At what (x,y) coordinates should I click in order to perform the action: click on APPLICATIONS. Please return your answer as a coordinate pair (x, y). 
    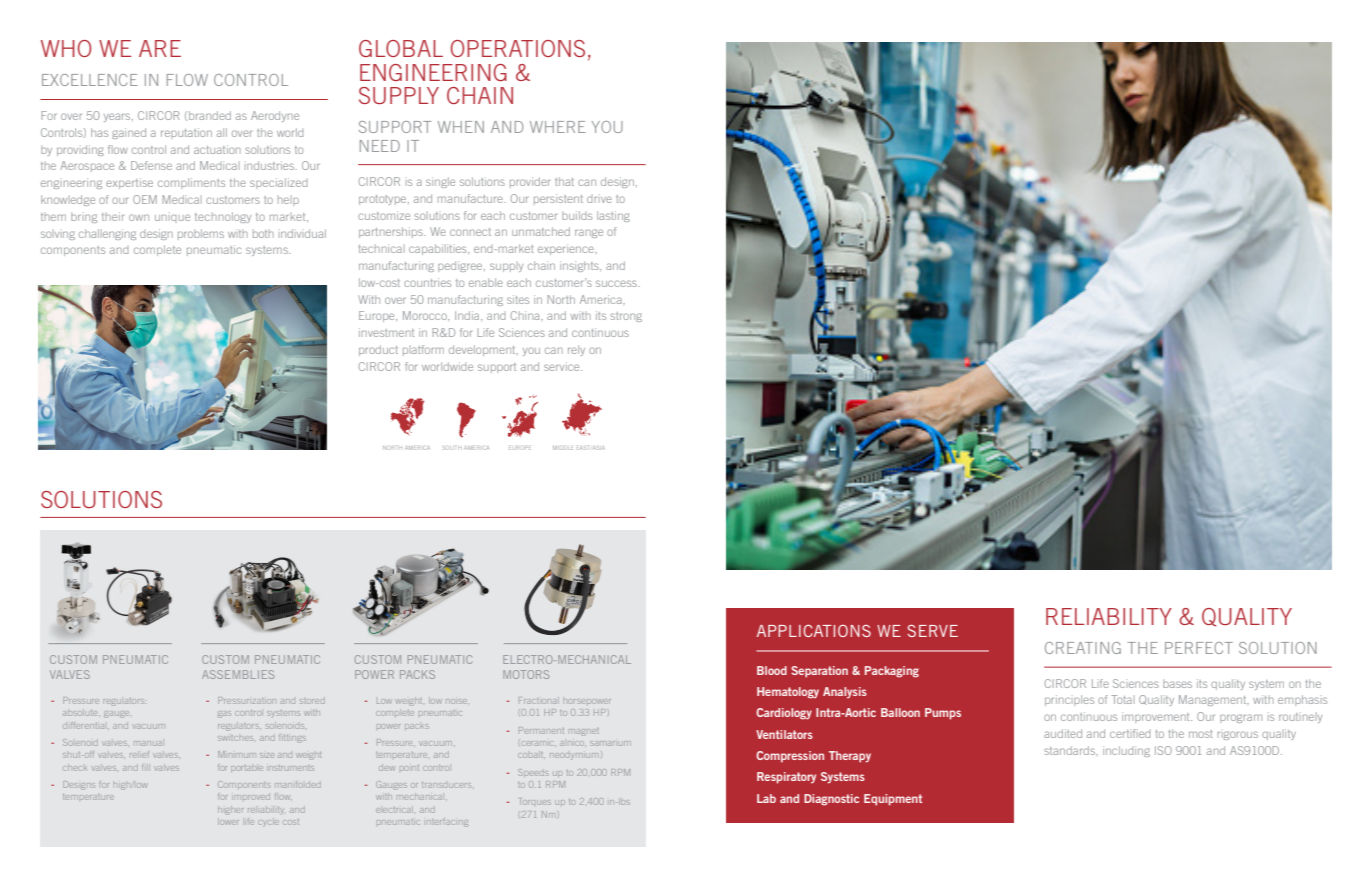
    Looking at the image, I should click on (814, 631).
